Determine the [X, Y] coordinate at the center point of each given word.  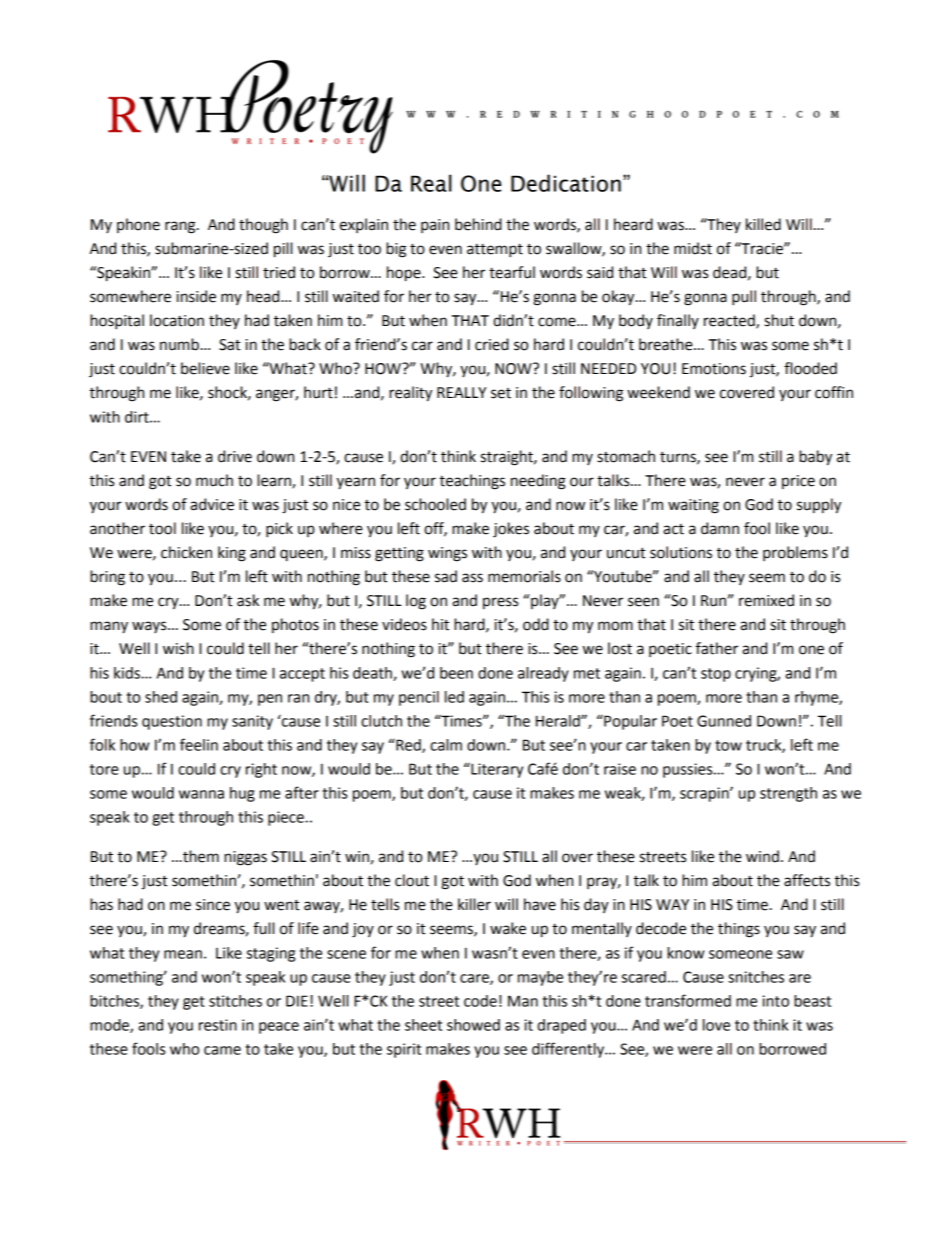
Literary [496, 770]
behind [478, 224]
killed [763, 224]
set [501, 393]
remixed [766, 600]
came [222, 1050]
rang [181, 227]
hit [440, 624]
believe [205, 368]
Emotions [714, 369]
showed [473, 1025]
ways [150, 627]
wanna [201, 794]
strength [788, 794]
